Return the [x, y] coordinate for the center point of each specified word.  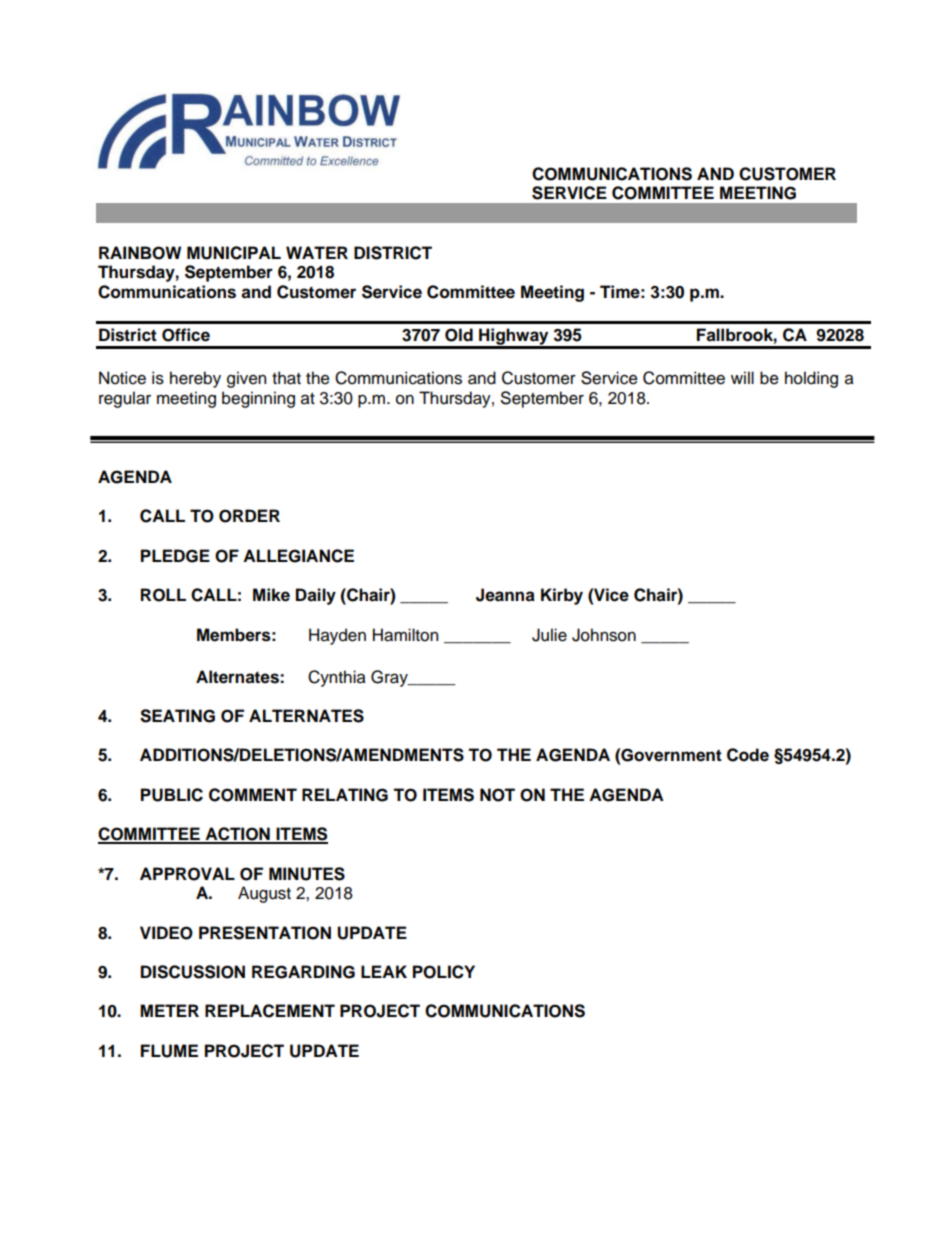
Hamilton [405, 635]
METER [169, 1010]
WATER [317, 252]
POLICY [444, 972]
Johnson [604, 635]
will [742, 377]
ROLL [163, 595]
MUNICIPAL [234, 253]
